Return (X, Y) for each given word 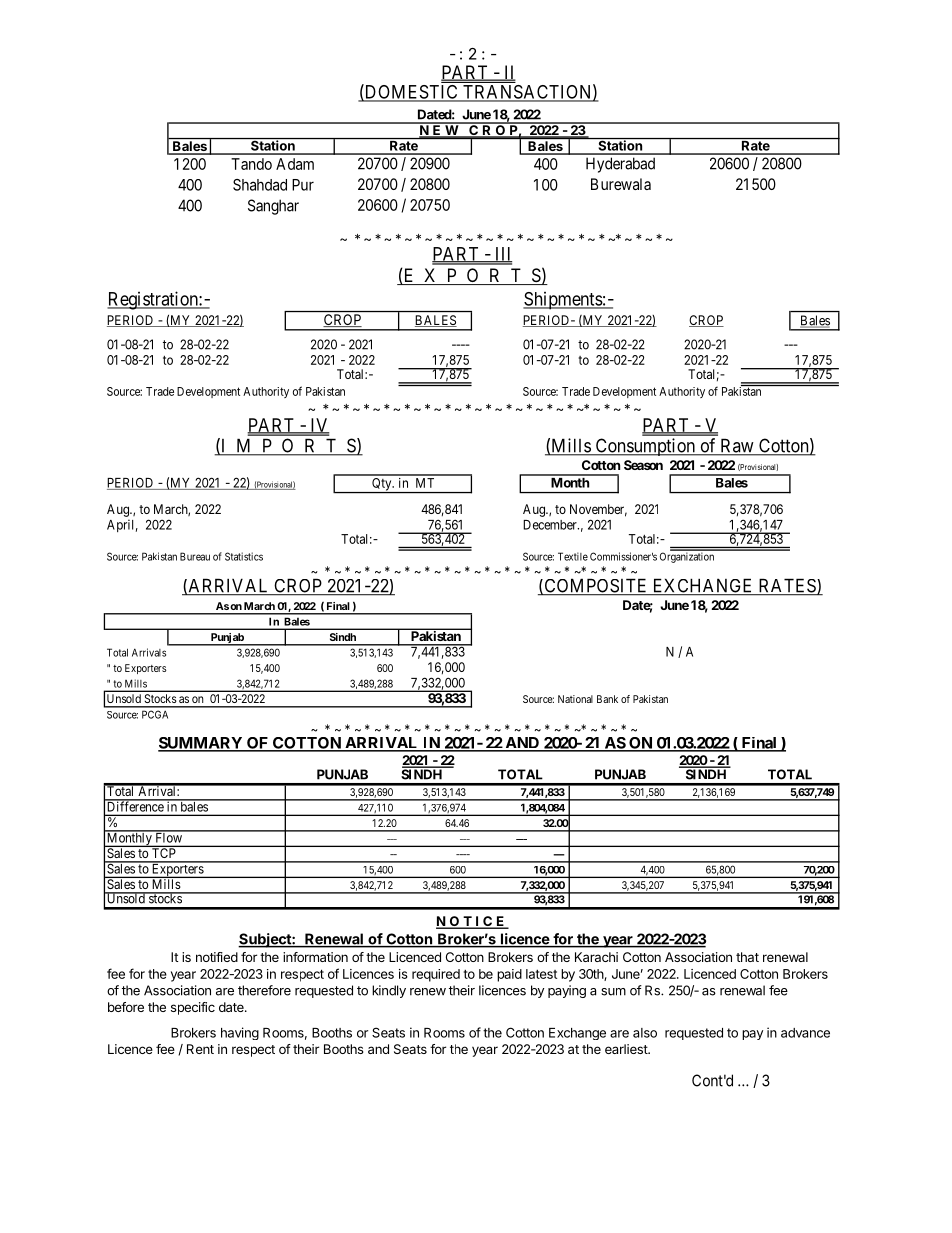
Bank (607, 699)
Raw (737, 446)
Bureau (195, 556)
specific (193, 1008)
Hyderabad (620, 165)
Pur (303, 185)
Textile (573, 556)
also (645, 1033)
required (436, 975)
